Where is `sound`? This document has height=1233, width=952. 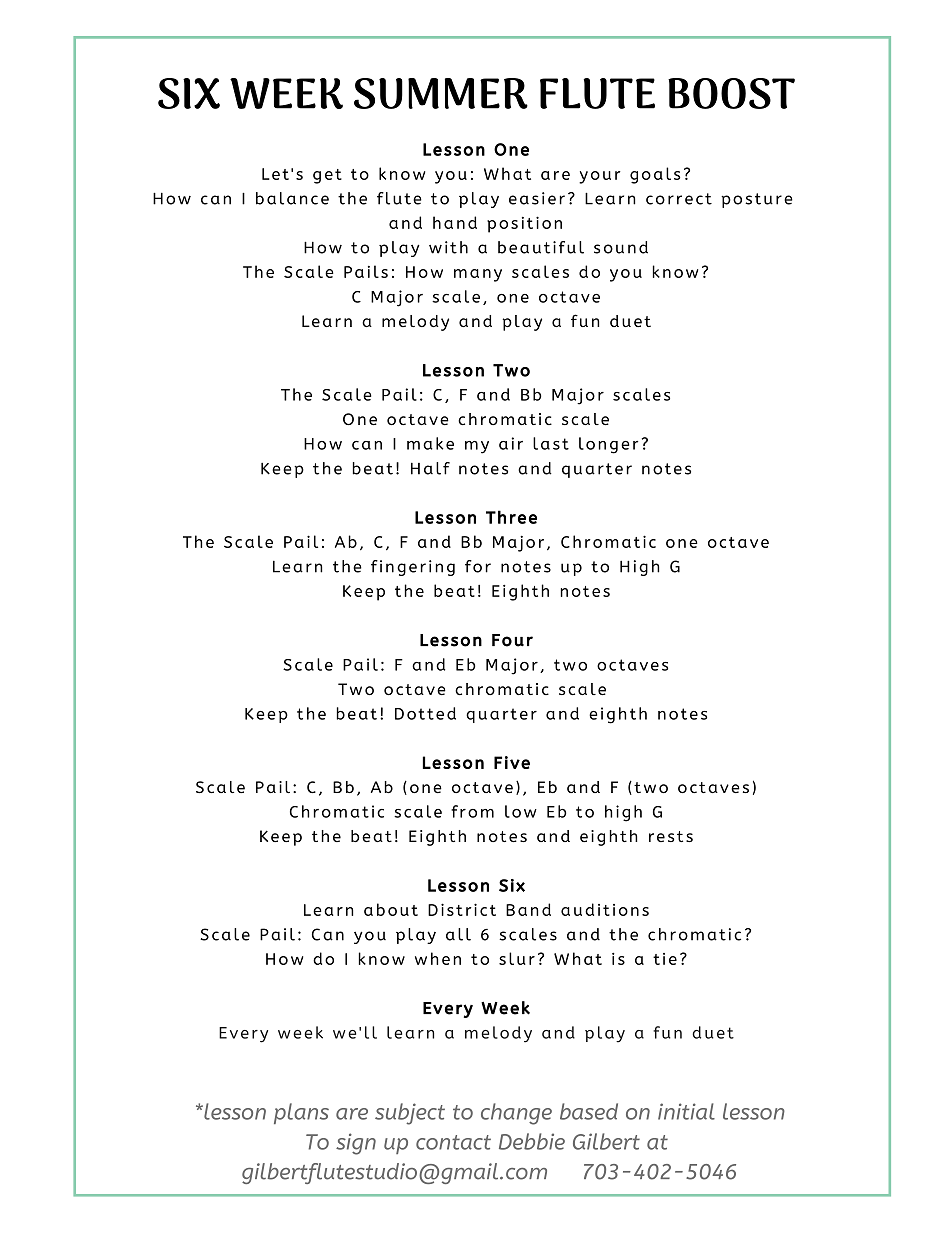
sound is located at coordinates (621, 247).
